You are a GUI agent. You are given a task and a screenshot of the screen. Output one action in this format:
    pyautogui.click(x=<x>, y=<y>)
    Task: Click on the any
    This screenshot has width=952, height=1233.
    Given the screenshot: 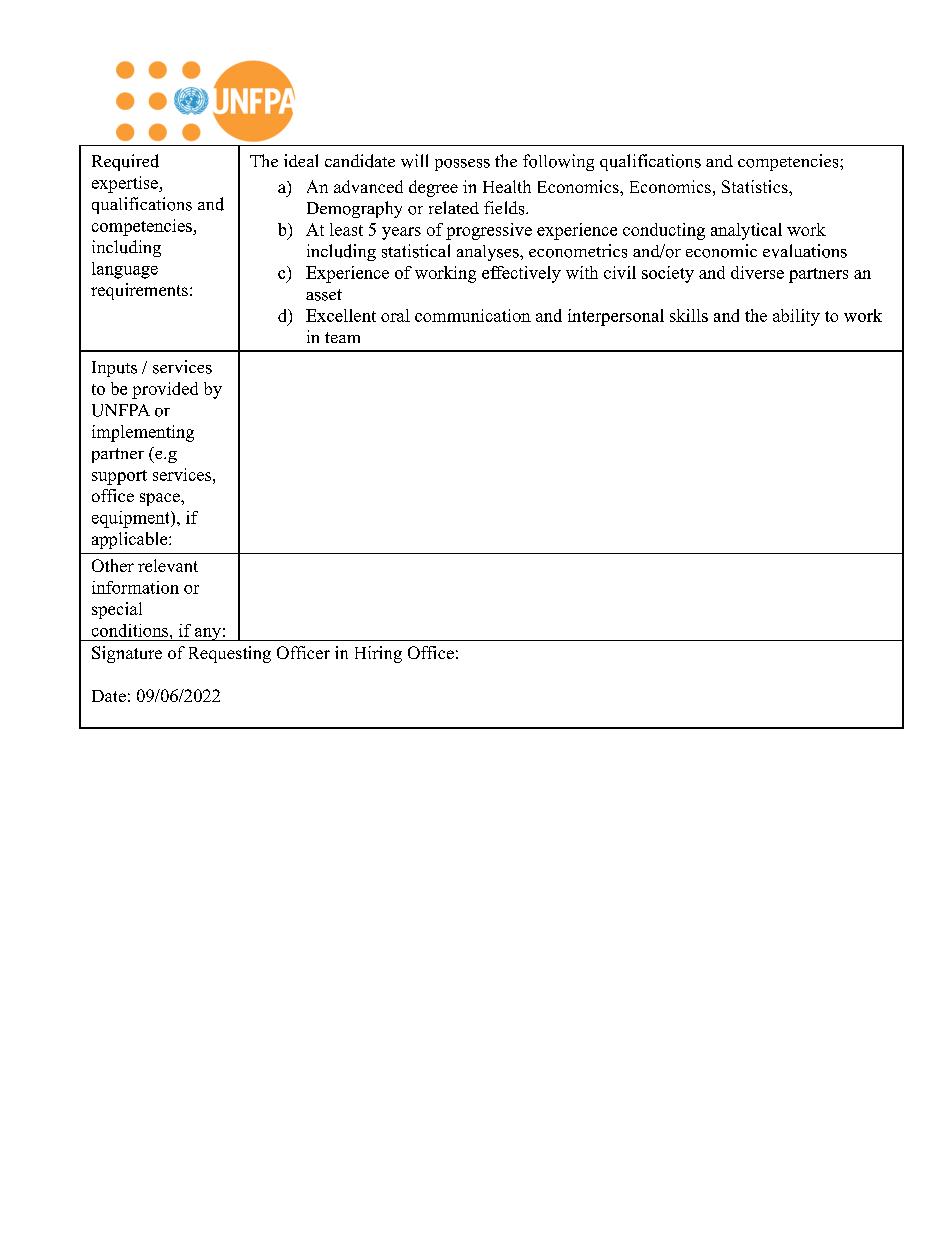 What is the action you would take?
    pyautogui.click(x=208, y=634)
